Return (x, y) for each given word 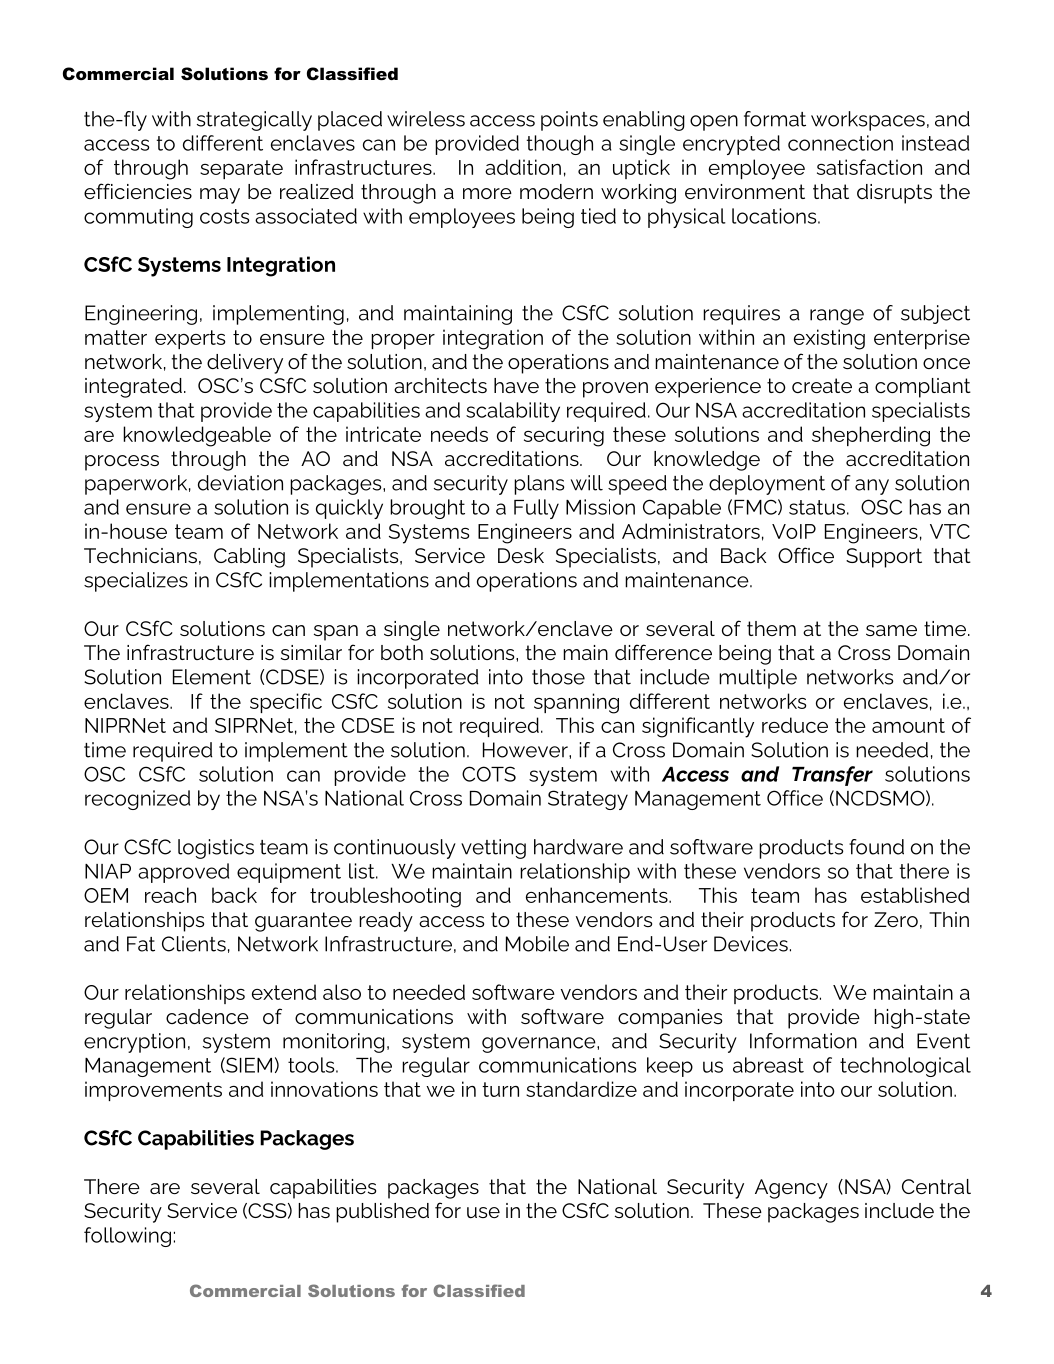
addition (523, 167)
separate (241, 169)
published (382, 1213)
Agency (791, 1189)
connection (840, 143)
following (127, 1237)
